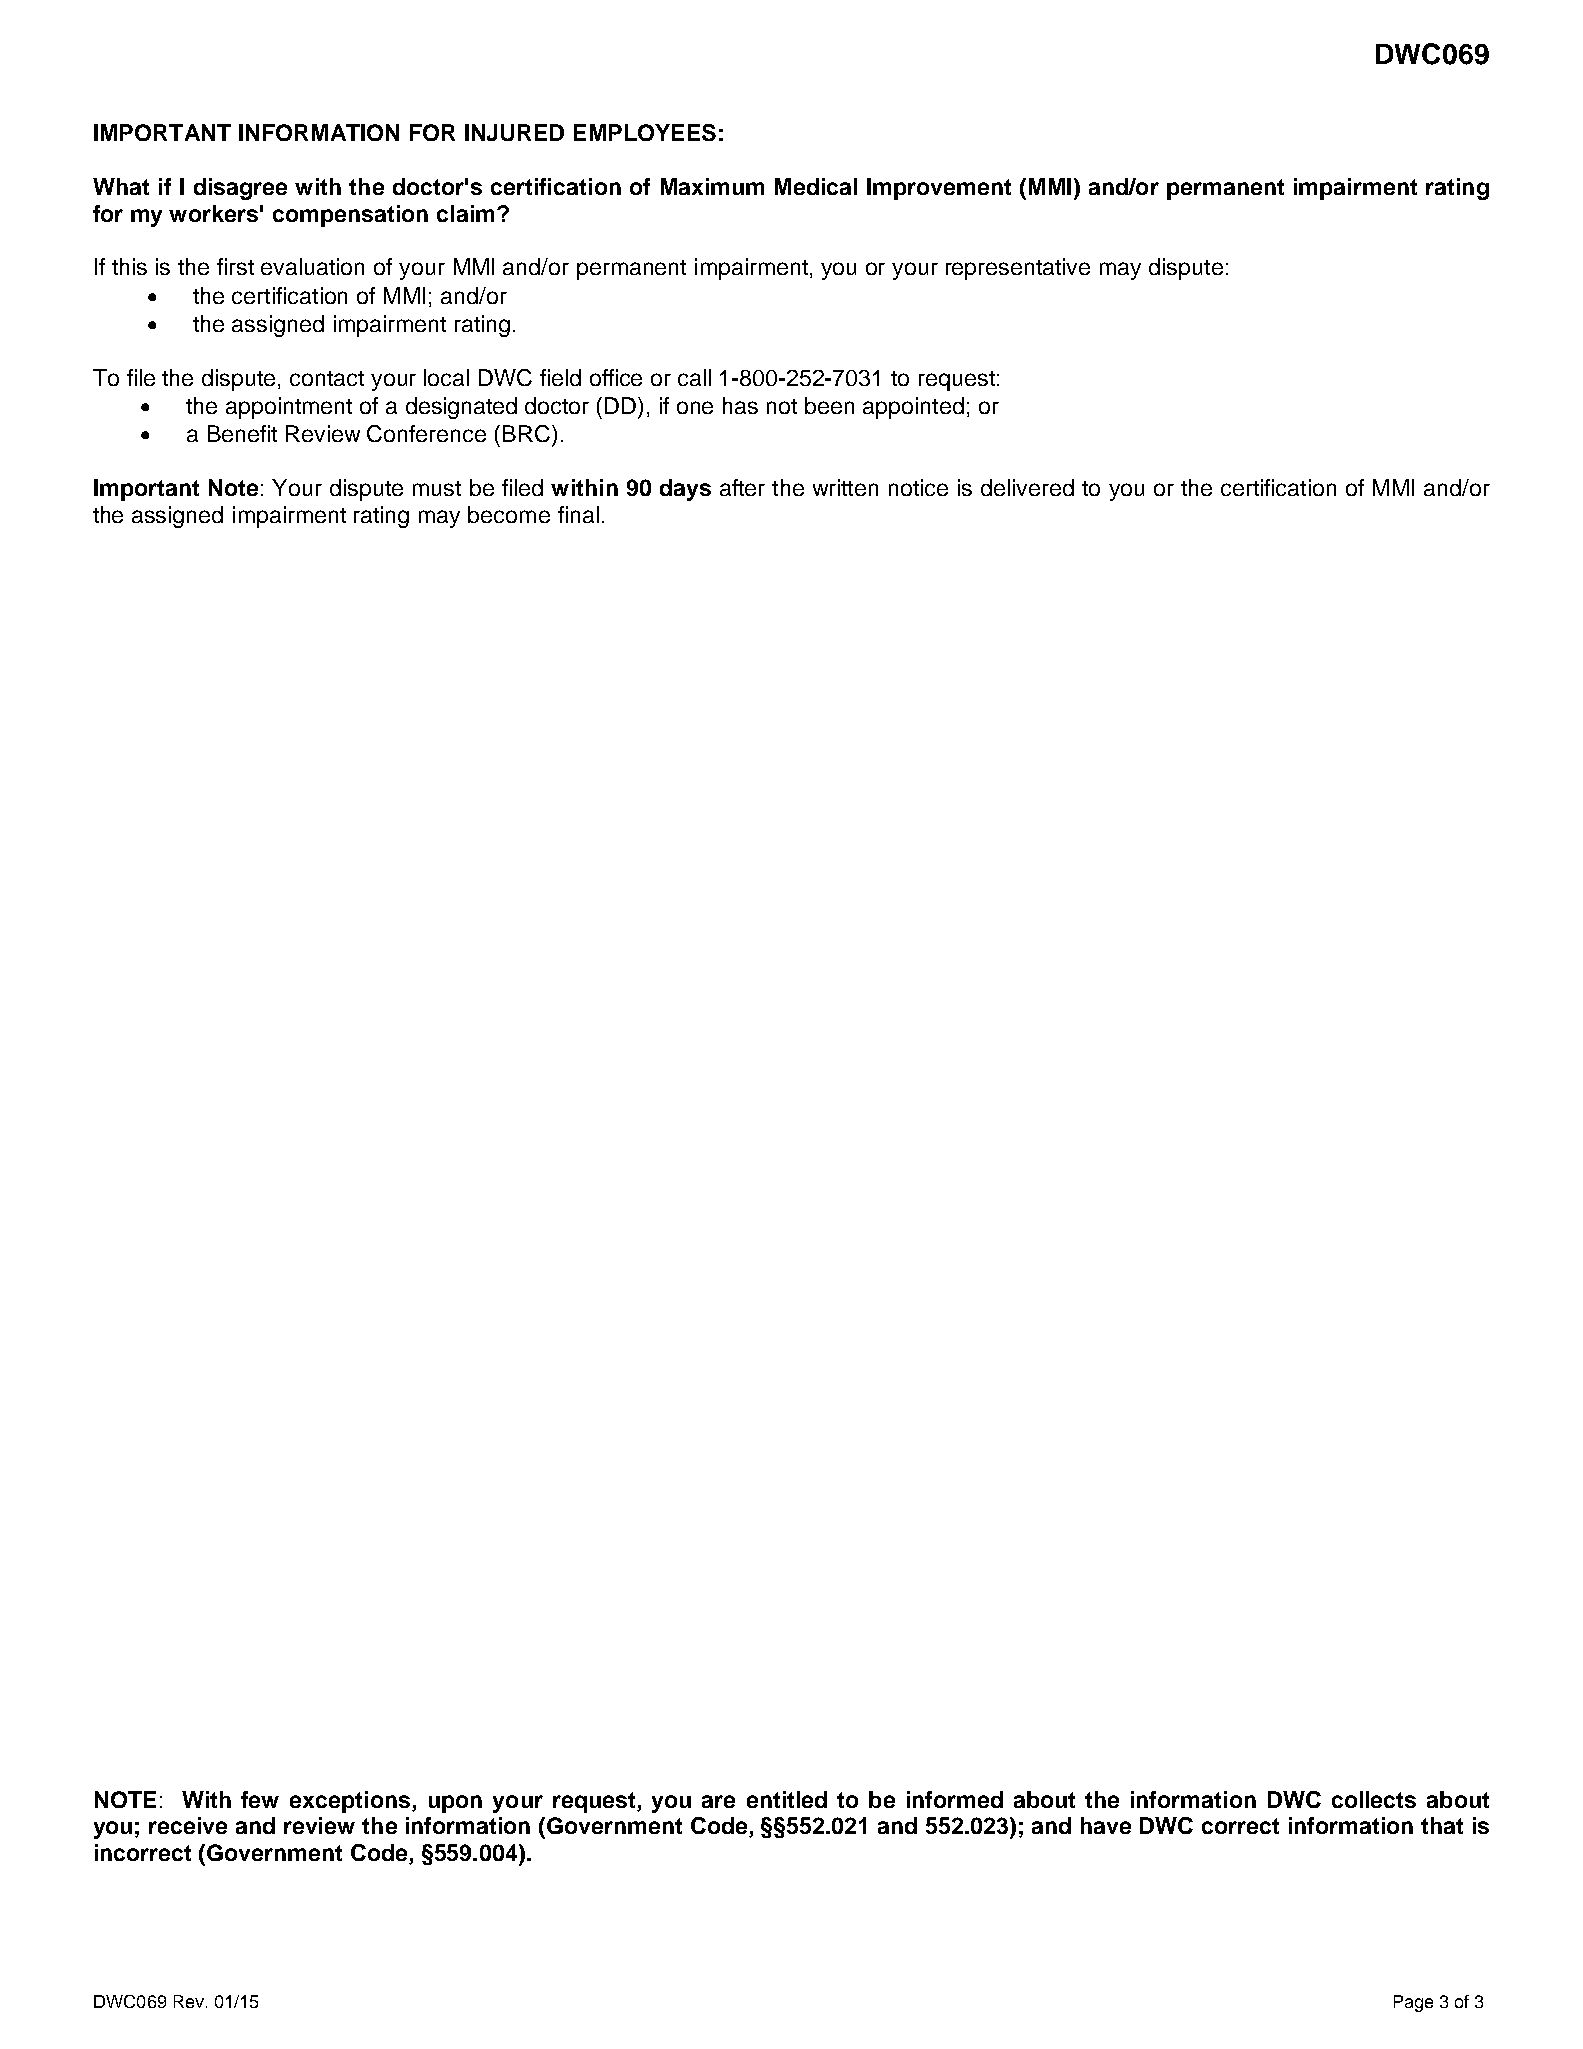 The image size is (1583, 2049). What do you see at coordinates (240, 189) in the screenshot?
I see `disagree` at bounding box center [240, 189].
